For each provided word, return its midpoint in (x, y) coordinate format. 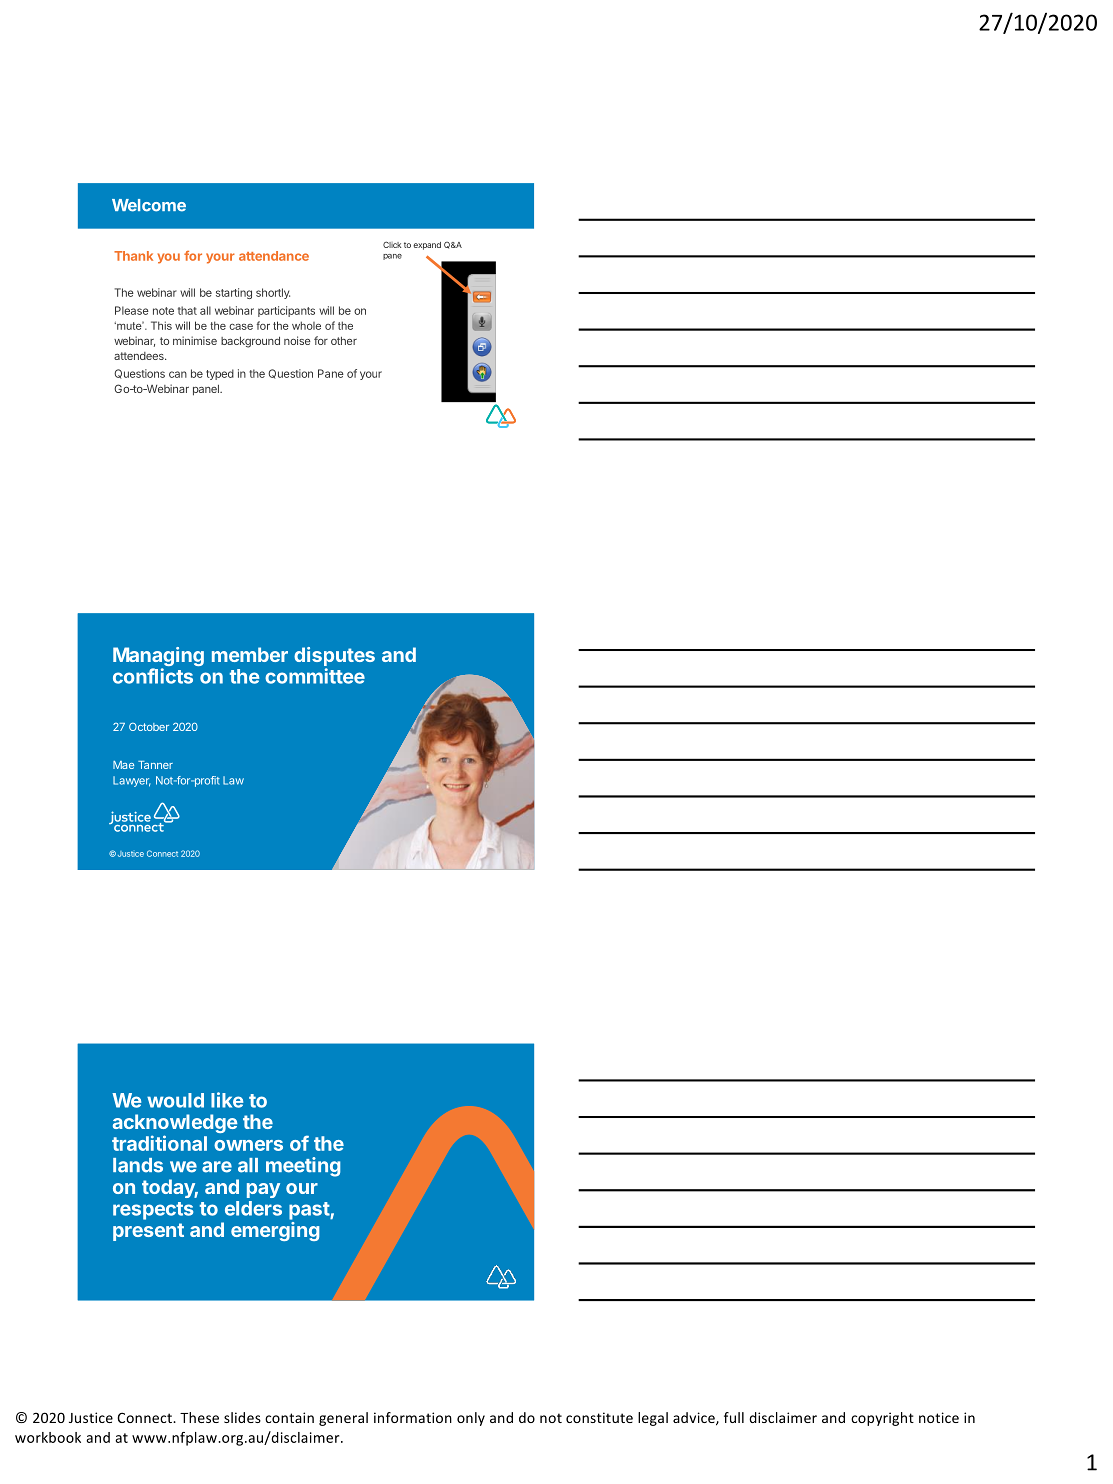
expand (427, 246)
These (199, 1417)
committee (315, 676)
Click (392, 244)
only (471, 1419)
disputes (334, 658)
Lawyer (131, 781)
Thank (133, 256)
